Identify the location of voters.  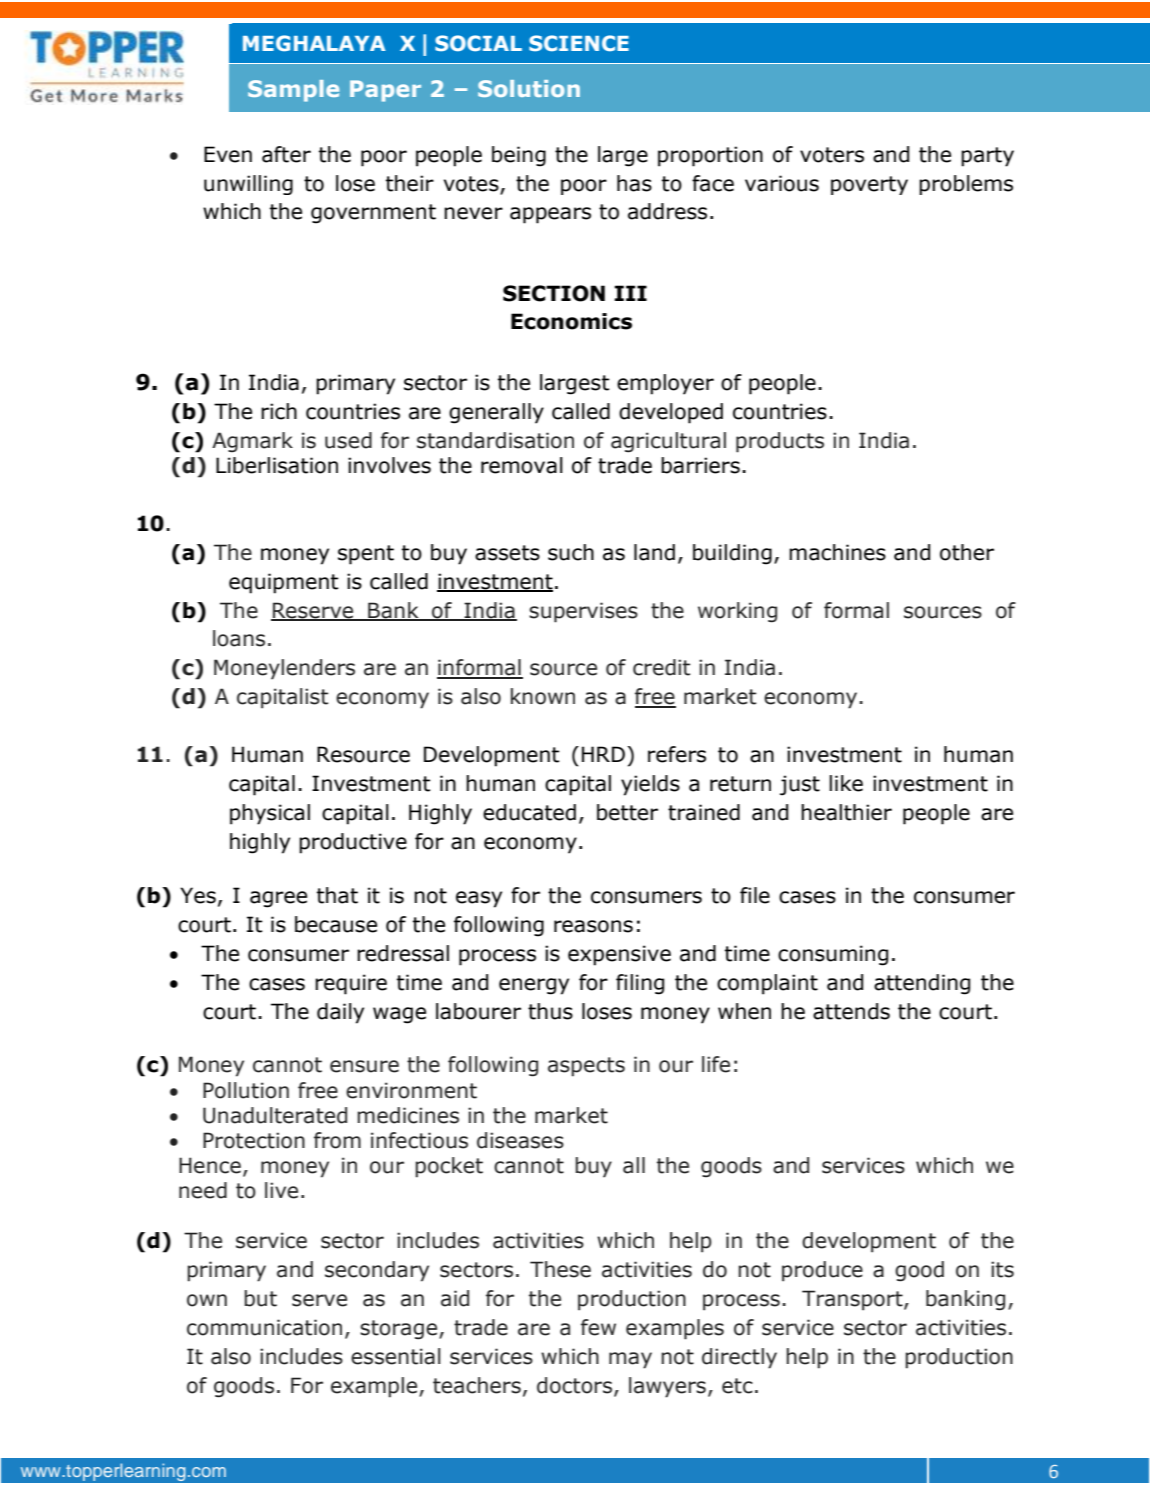
(832, 155).
